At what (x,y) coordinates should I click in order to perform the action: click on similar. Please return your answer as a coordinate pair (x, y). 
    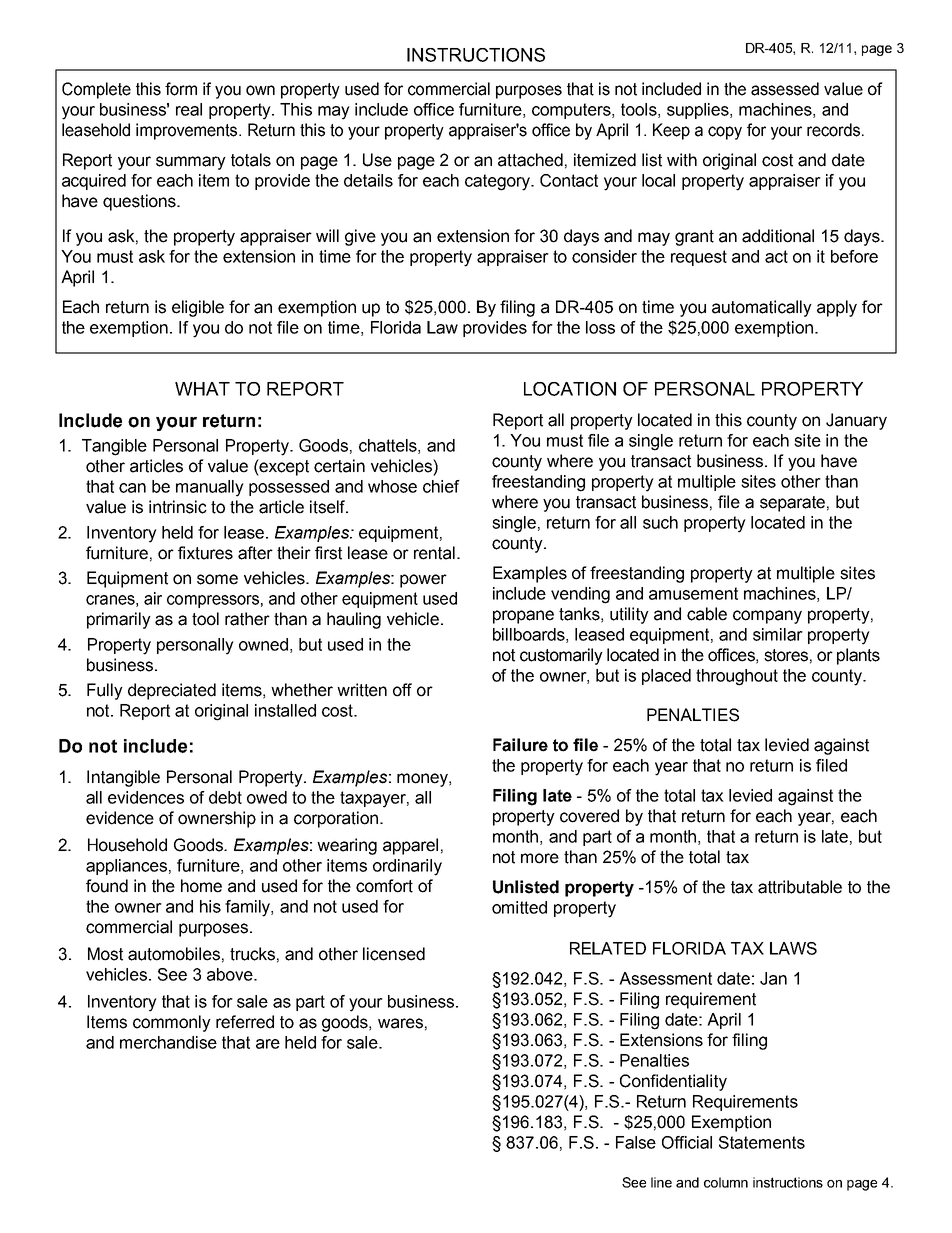
    Looking at the image, I should click on (778, 634).
